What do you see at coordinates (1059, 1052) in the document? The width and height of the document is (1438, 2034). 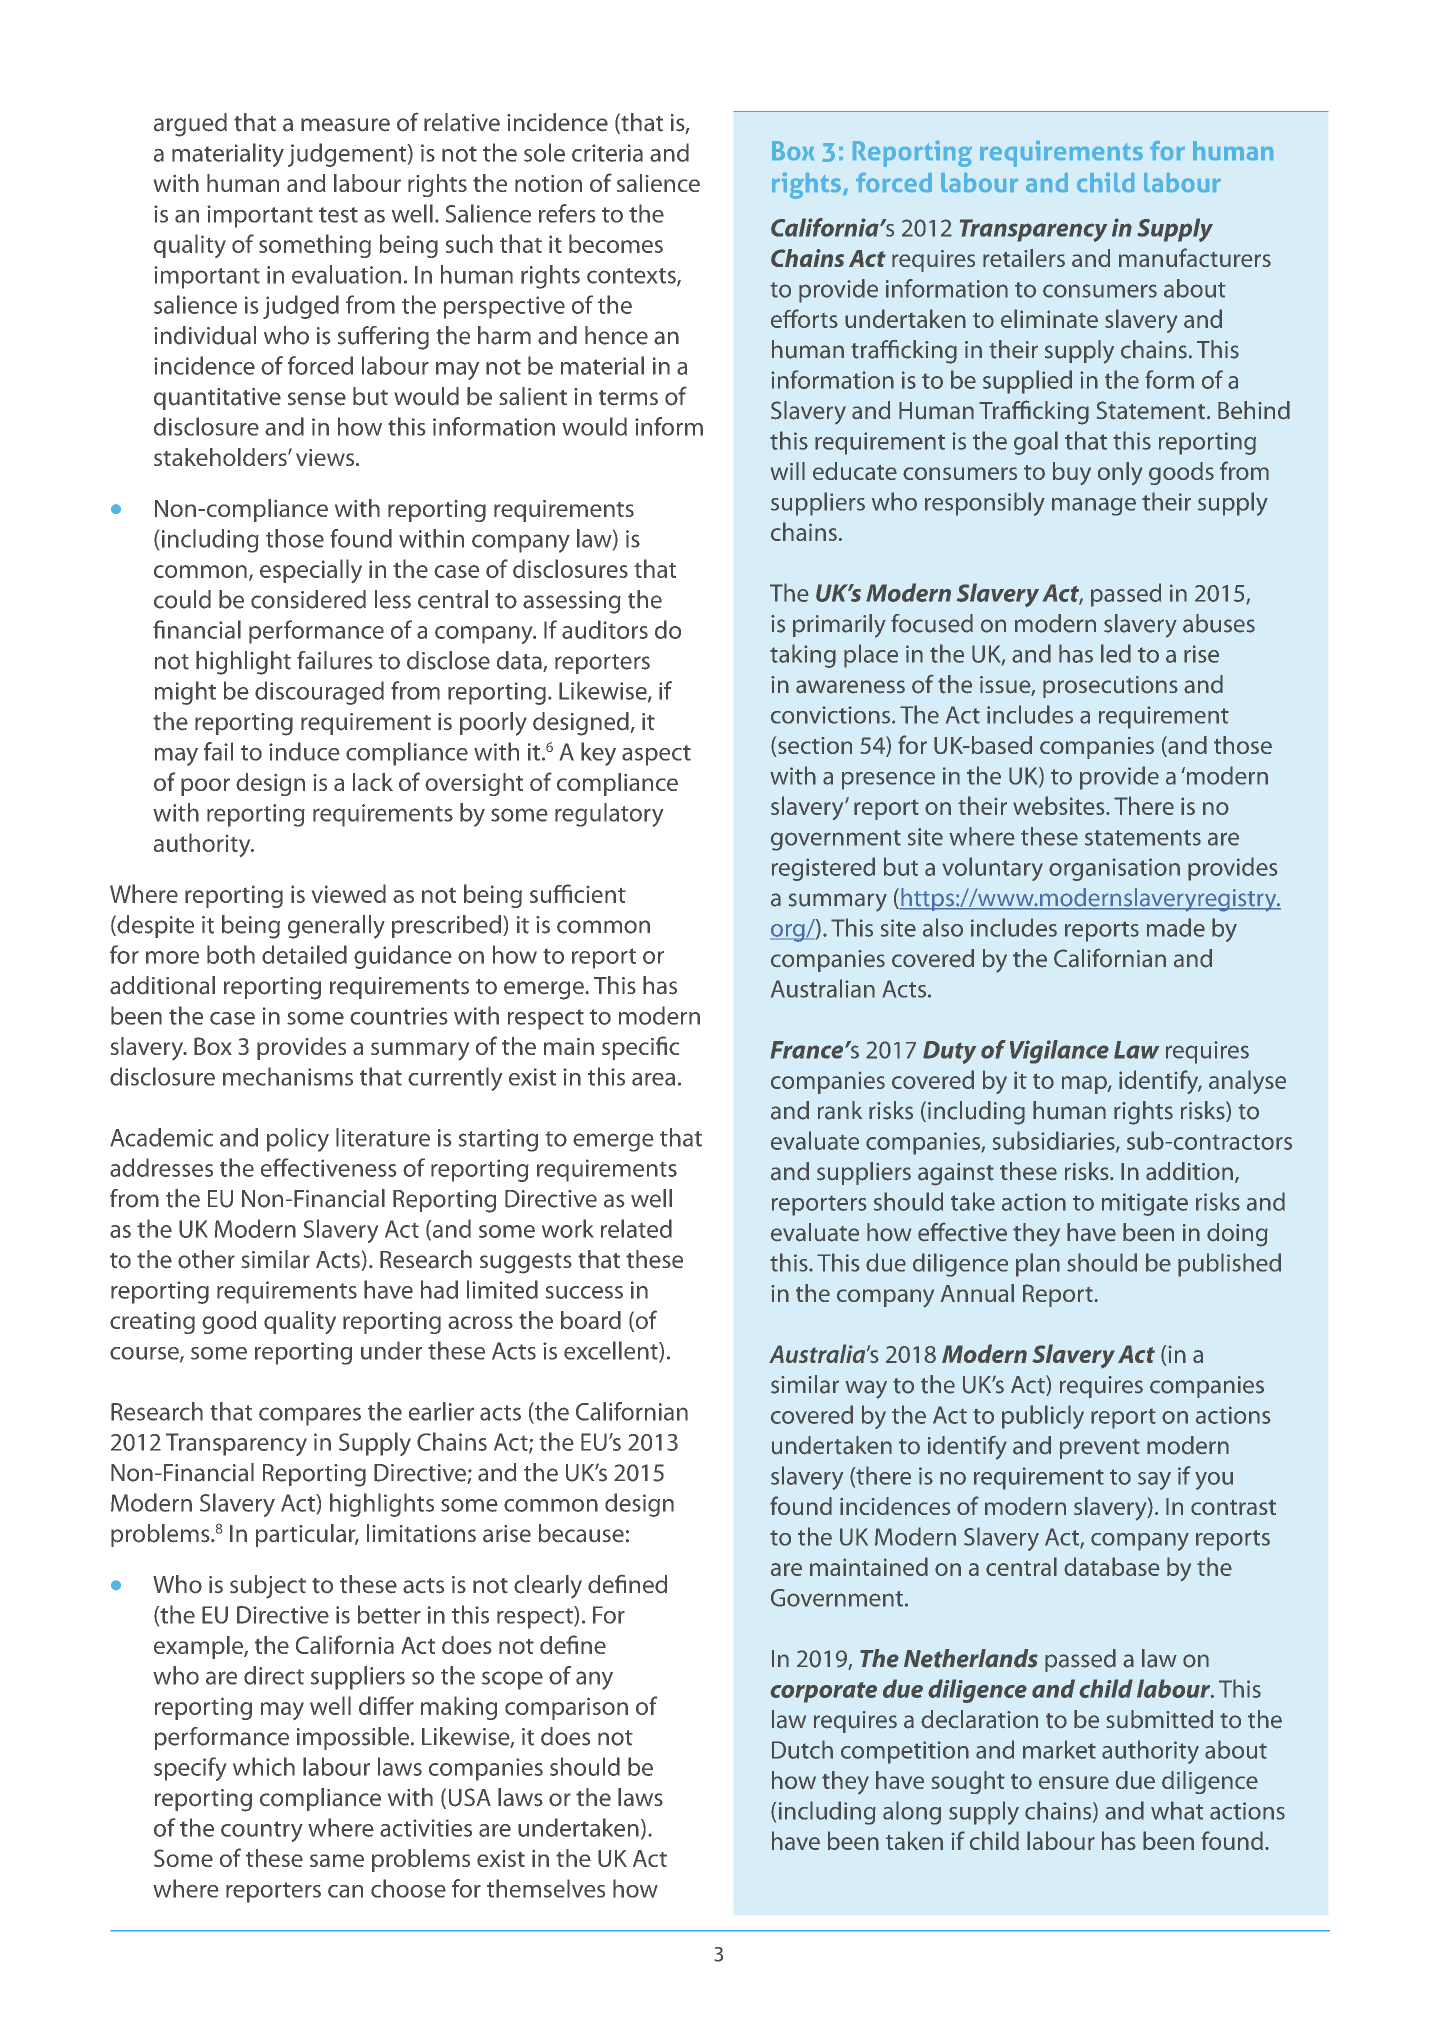 I see `Vigilance` at bounding box center [1059, 1052].
